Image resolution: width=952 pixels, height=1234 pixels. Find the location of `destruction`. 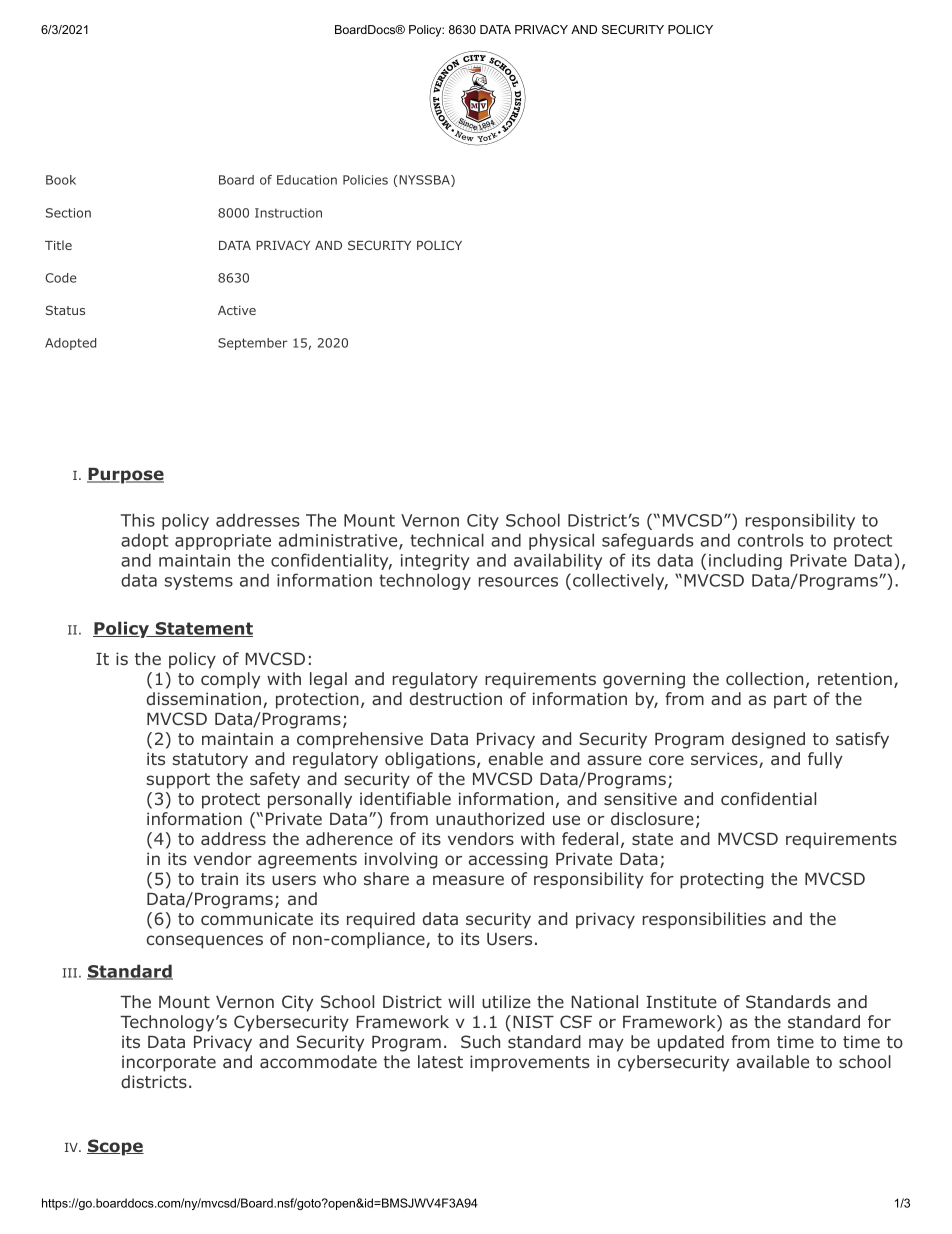

destruction is located at coordinates (456, 698).
